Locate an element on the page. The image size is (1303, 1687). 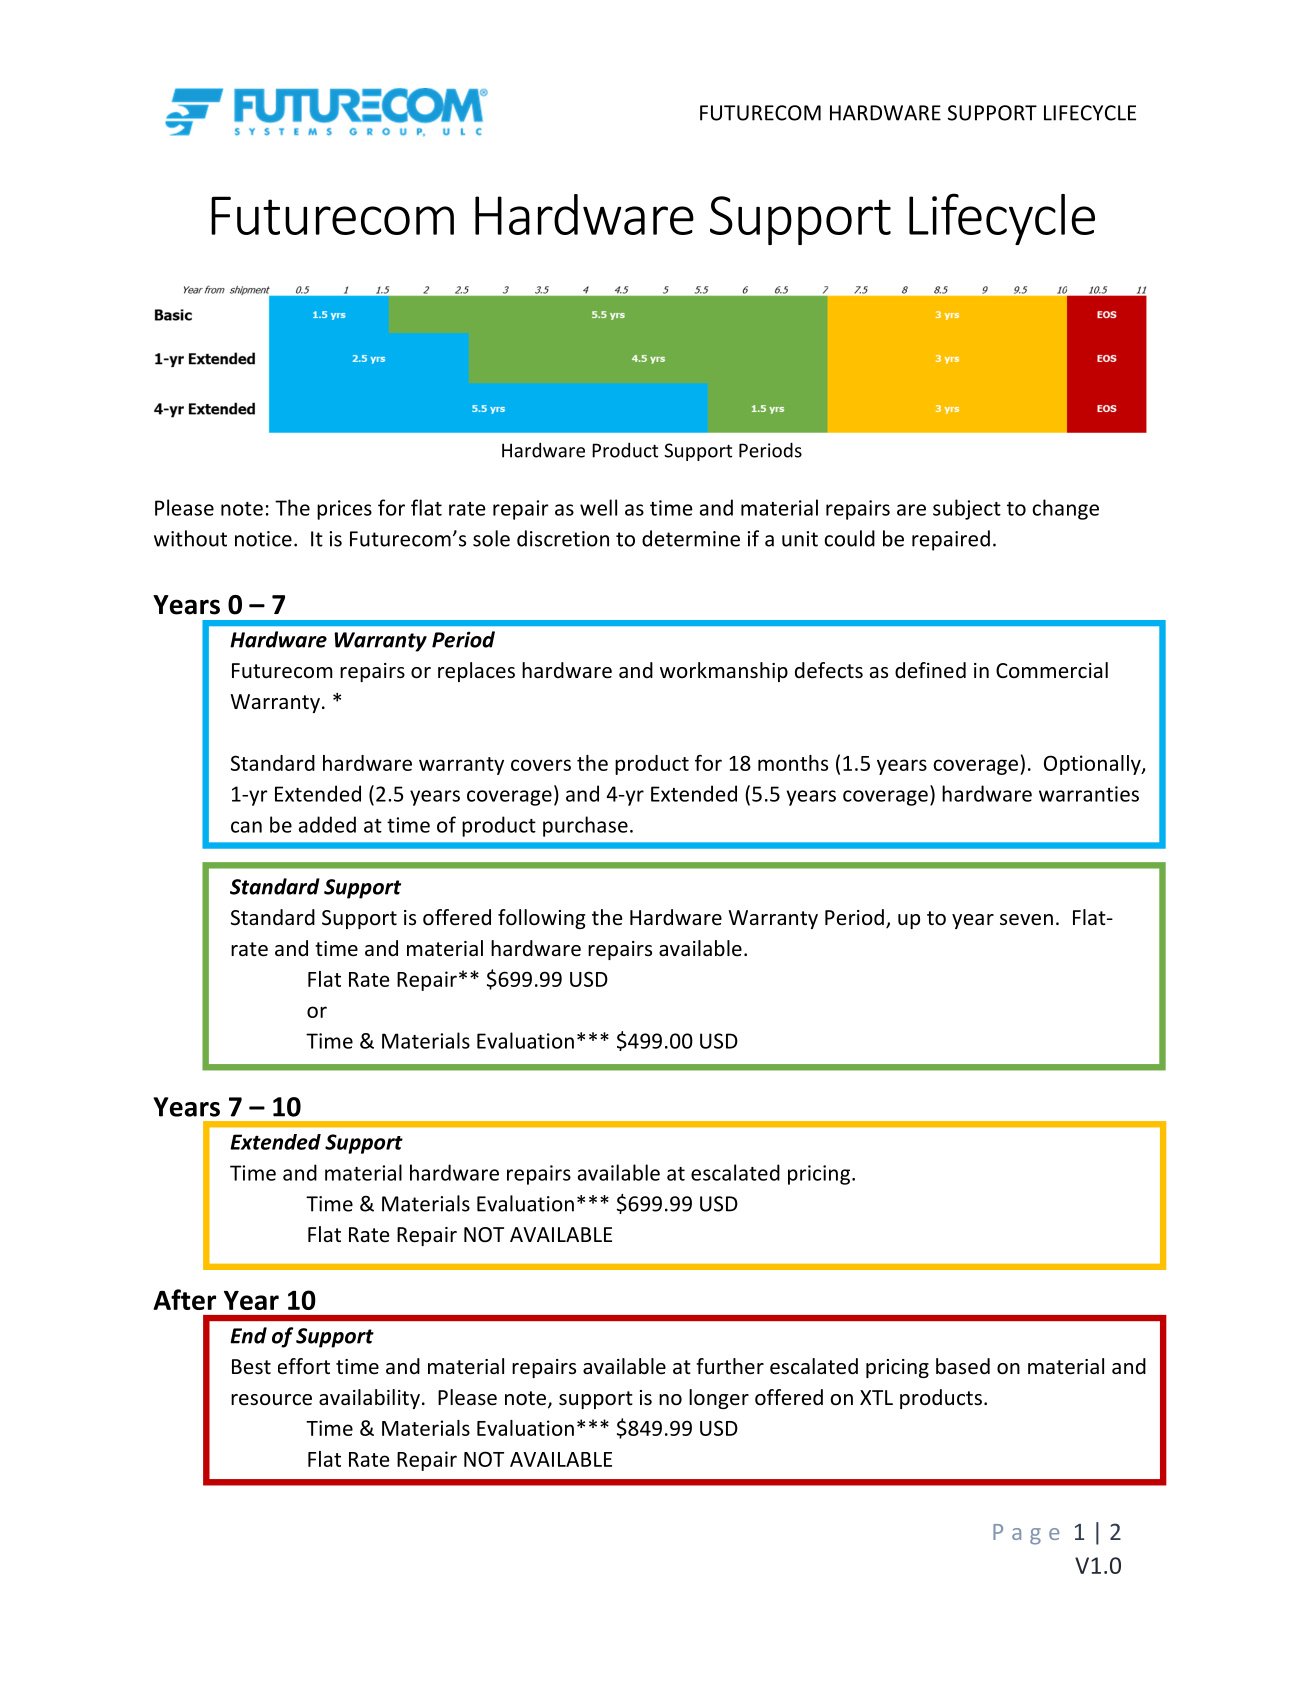
Optionally is located at coordinates (1093, 765).
